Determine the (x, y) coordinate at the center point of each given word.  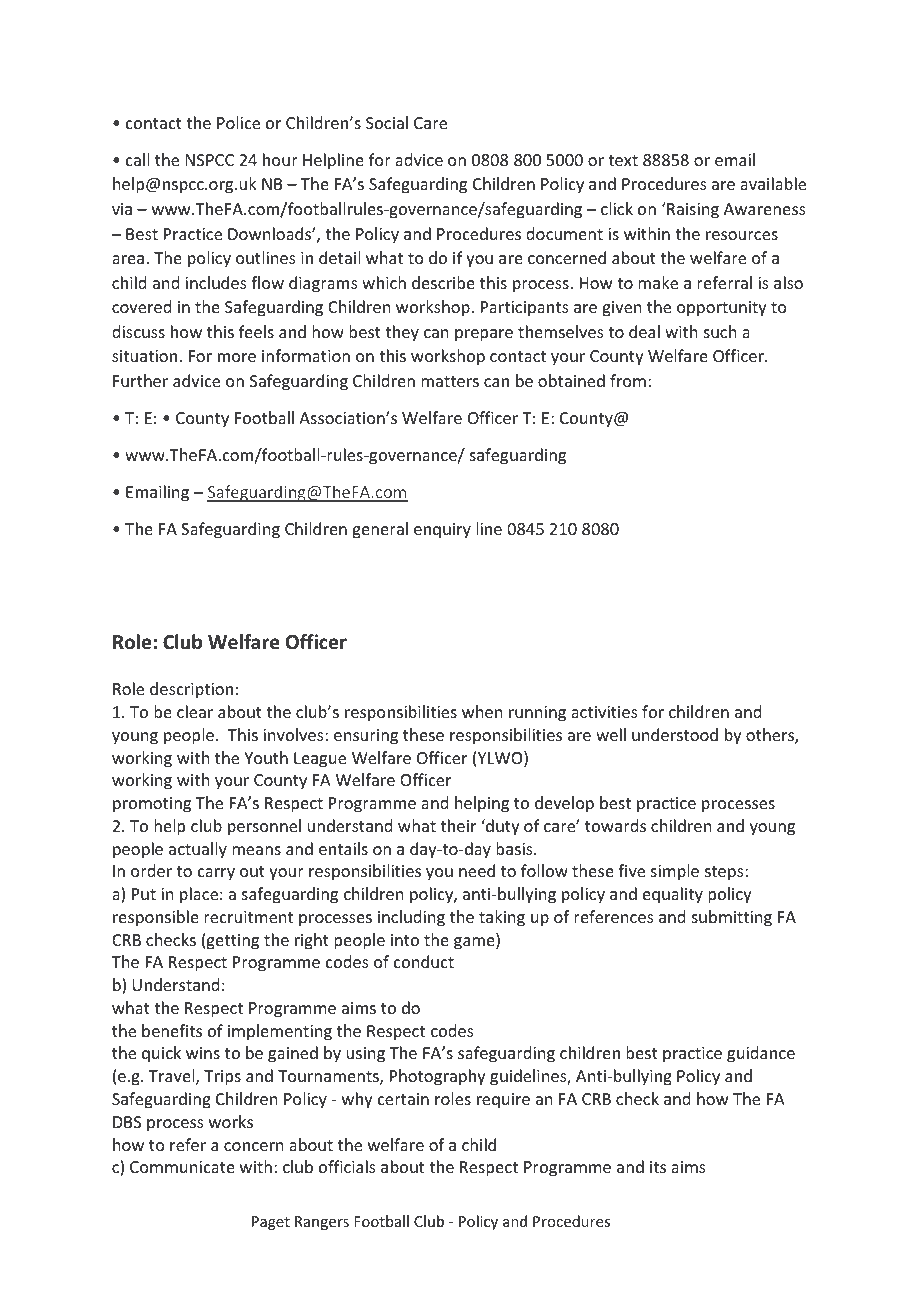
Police (238, 122)
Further (140, 380)
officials (347, 1166)
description (191, 690)
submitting (732, 918)
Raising (692, 210)
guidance (761, 1054)
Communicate (182, 1167)
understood (675, 734)
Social (387, 122)
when (482, 711)
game (475, 943)
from (628, 380)
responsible (156, 918)
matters (450, 381)
